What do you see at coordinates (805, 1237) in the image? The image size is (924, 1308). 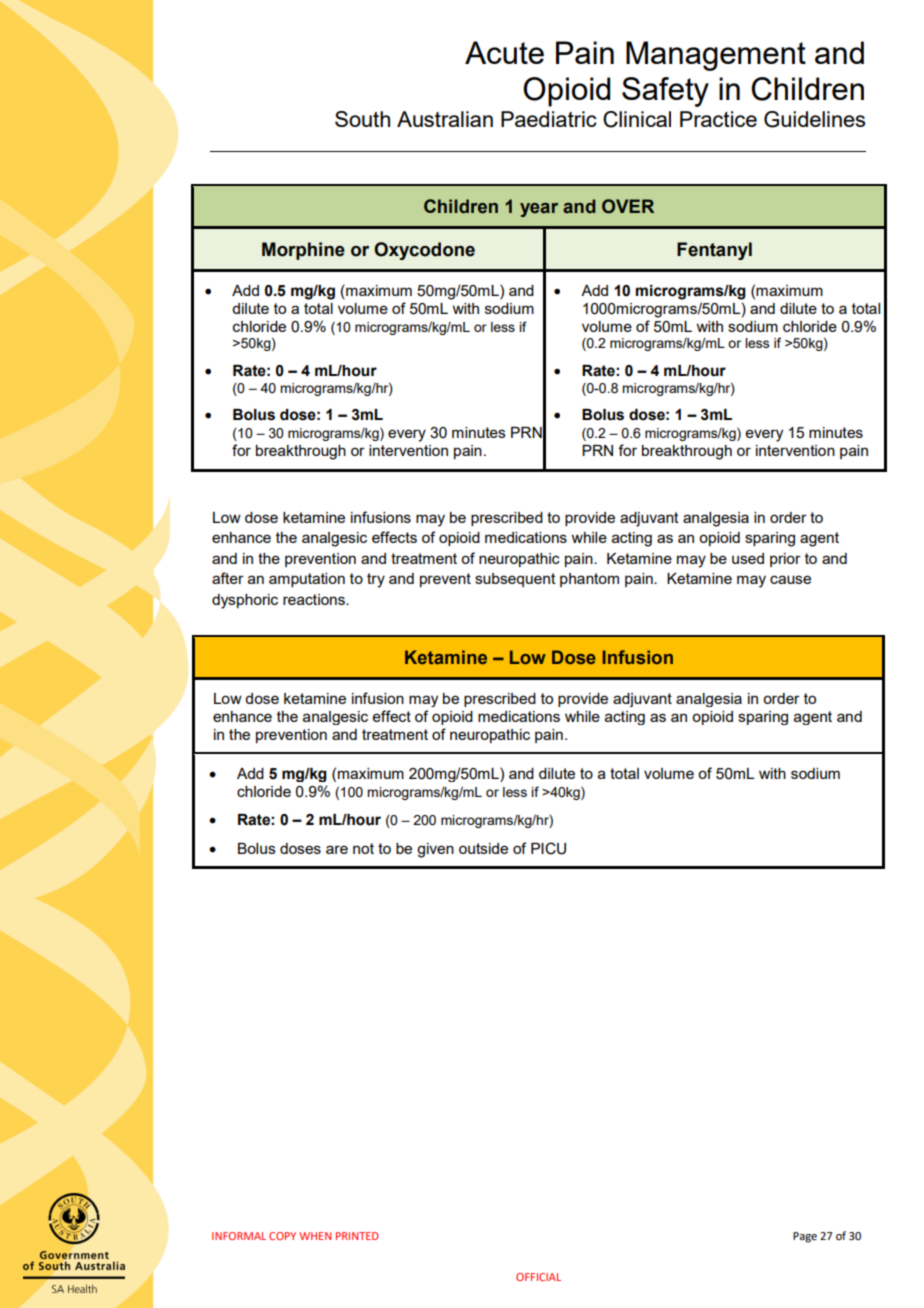 I see `Page` at bounding box center [805, 1237].
